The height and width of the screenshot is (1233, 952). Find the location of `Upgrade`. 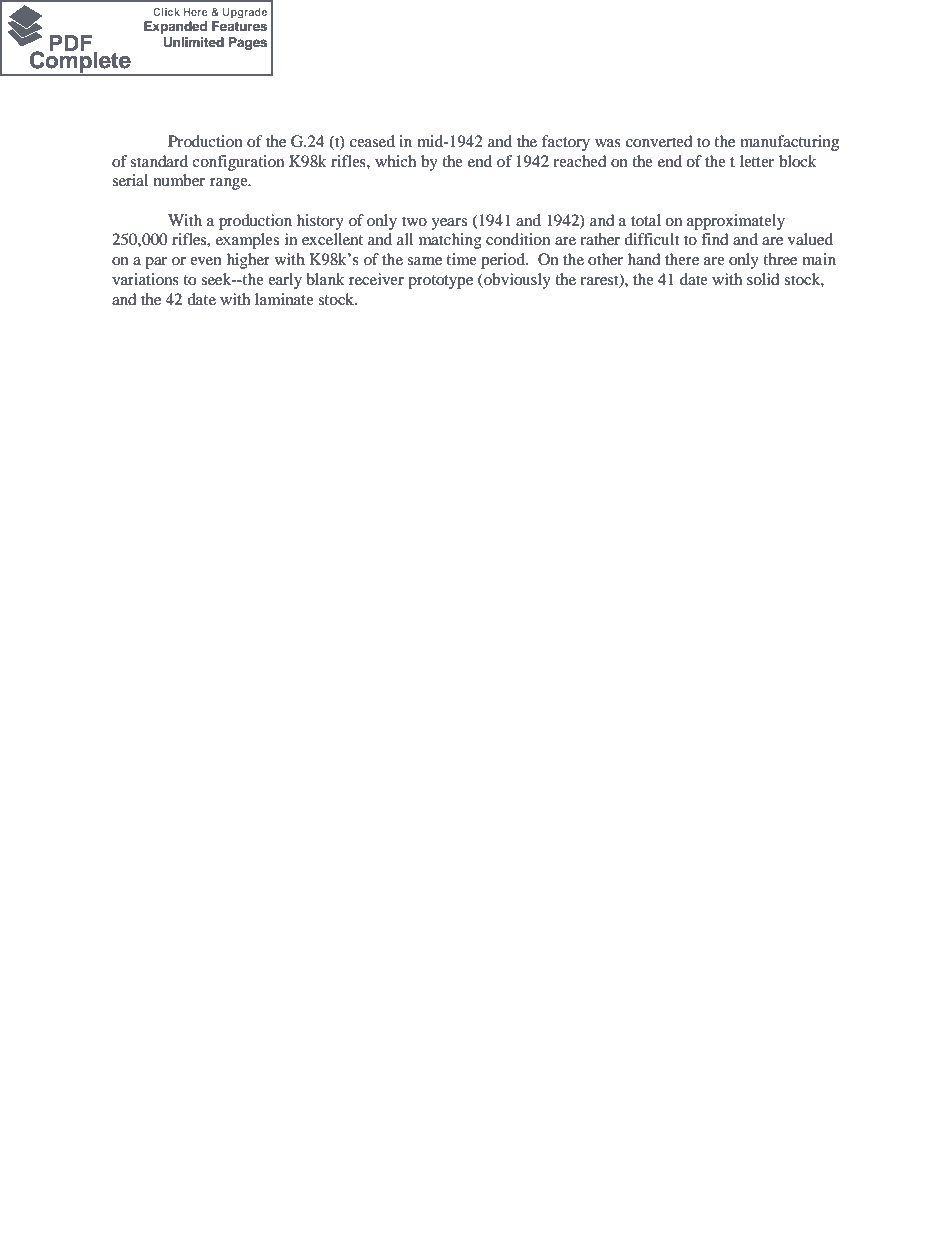

Upgrade is located at coordinates (245, 13).
